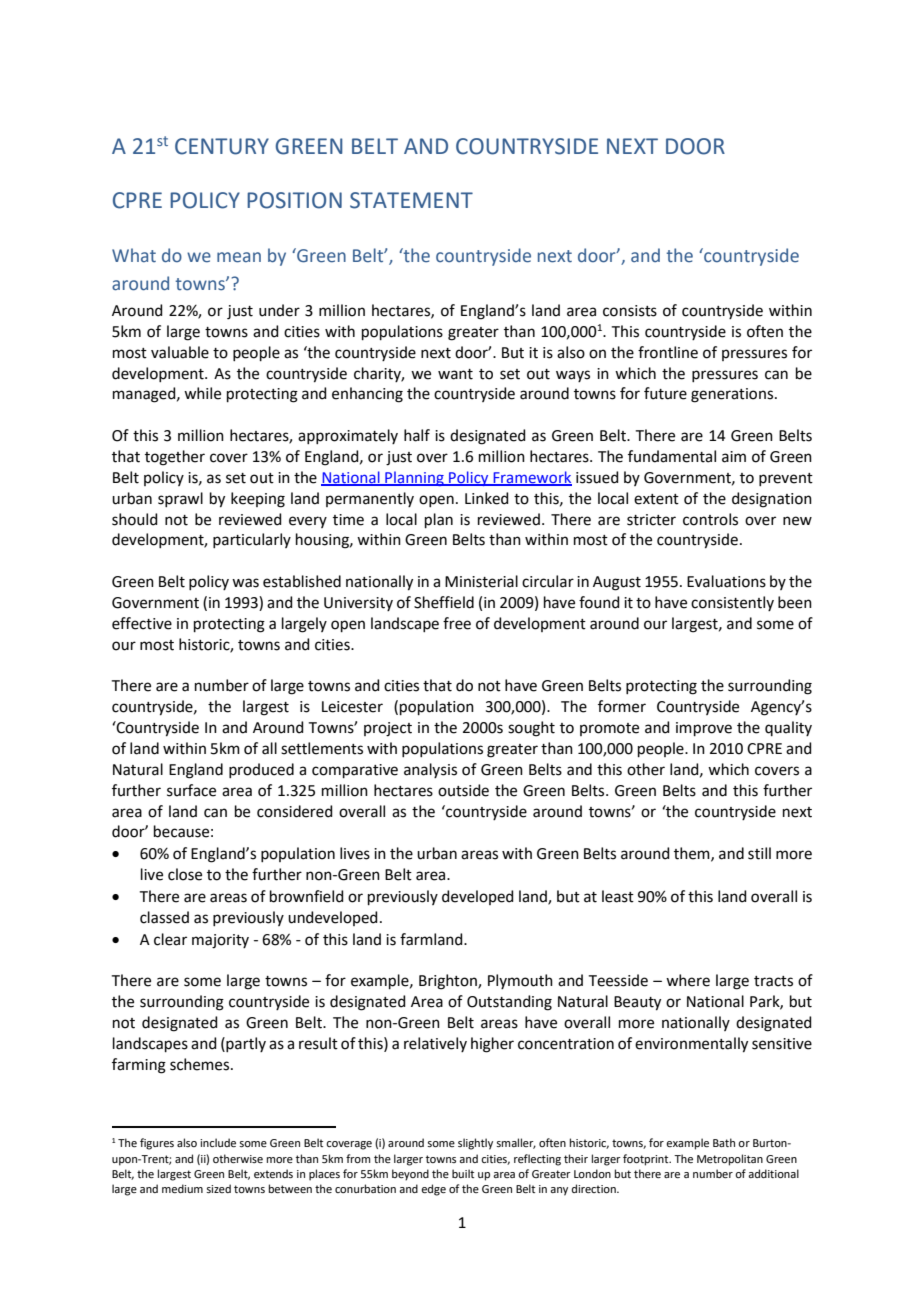 The width and height of the page is (924, 1308). Describe the element at coordinates (759, 853) in the page. I see `still` at that location.
